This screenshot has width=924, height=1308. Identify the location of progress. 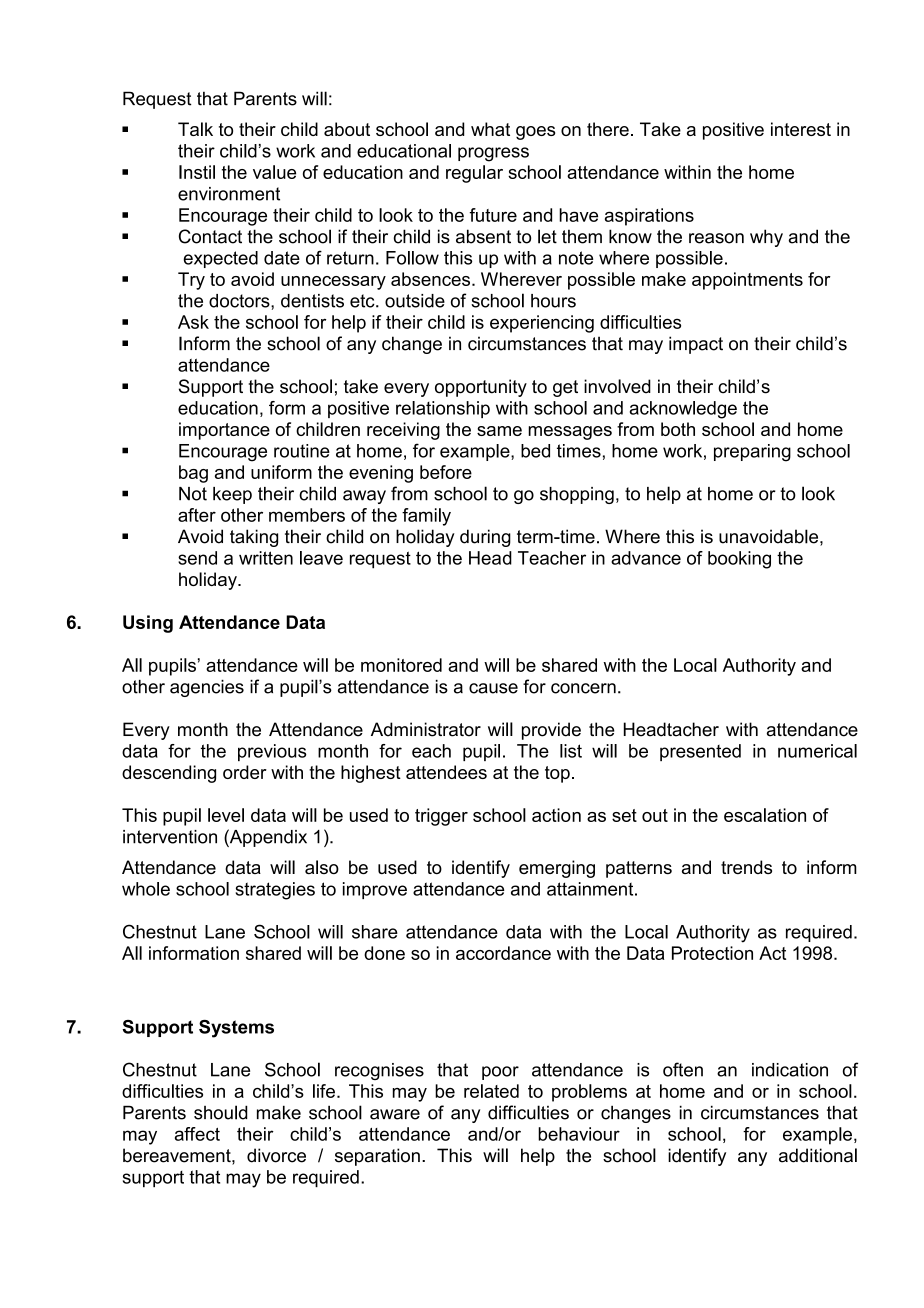
(493, 154).
